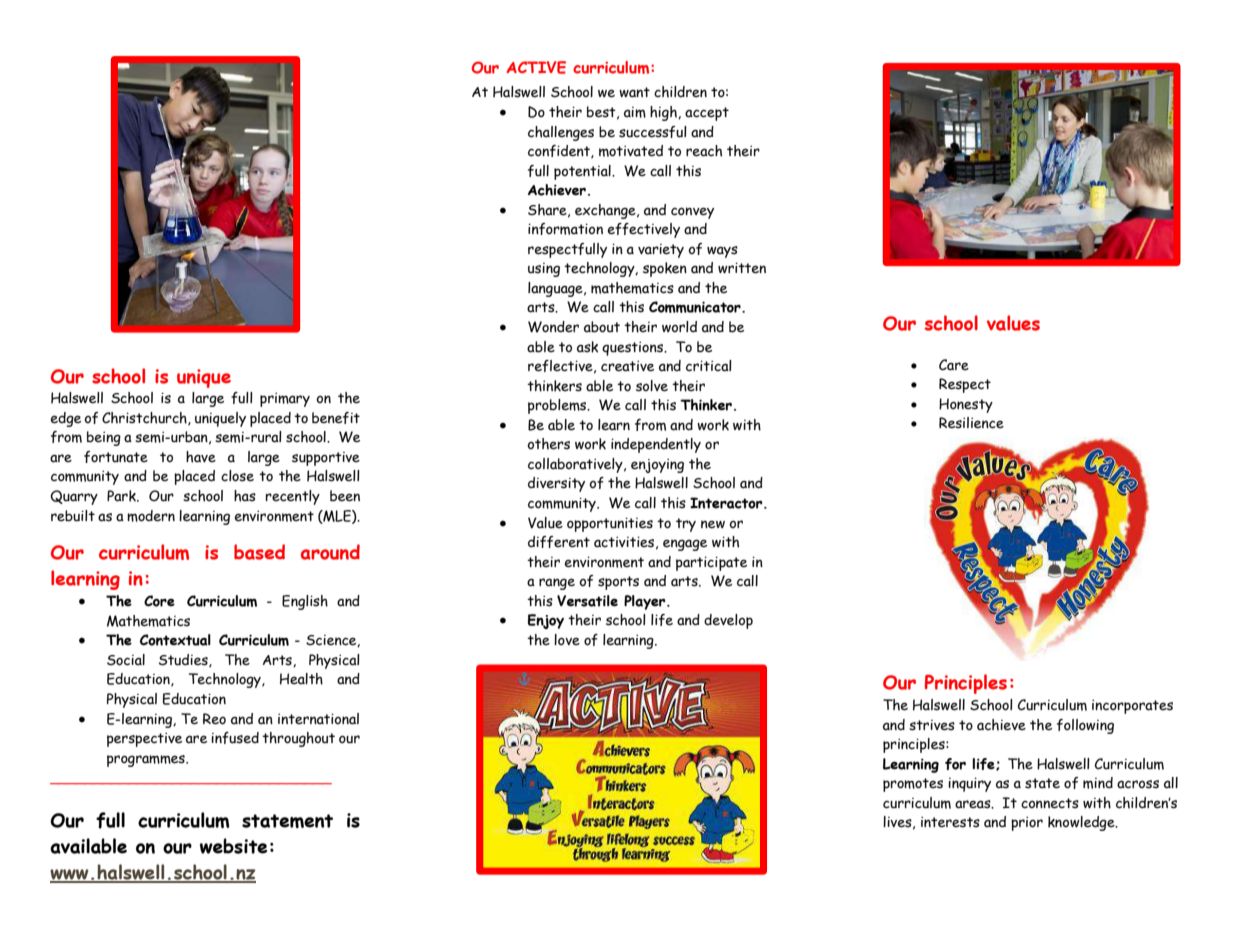 The height and width of the screenshot is (952, 1233). I want to click on promotes, so click(913, 785).
